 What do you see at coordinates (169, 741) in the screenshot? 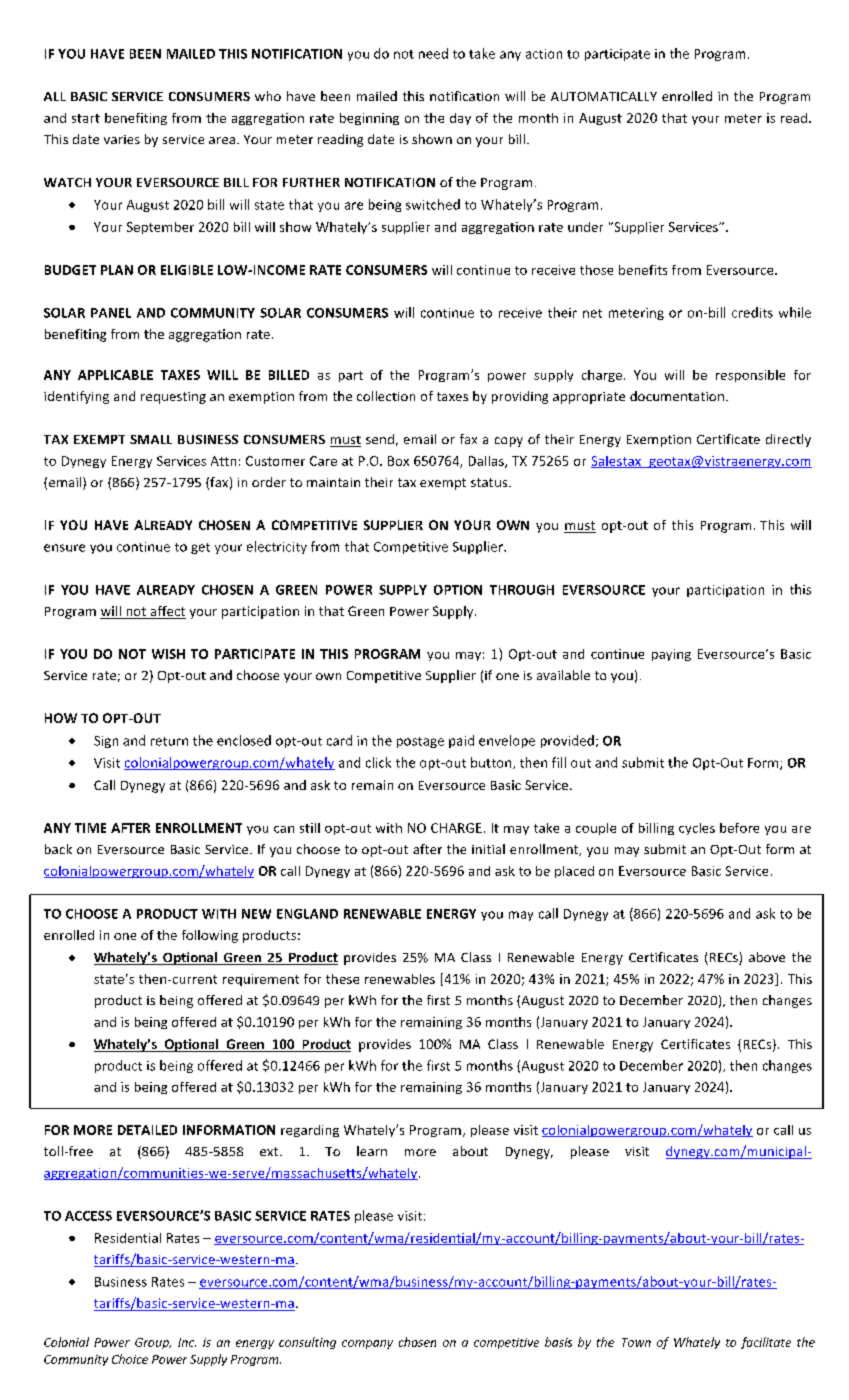
I see `return` at bounding box center [169, 741].
